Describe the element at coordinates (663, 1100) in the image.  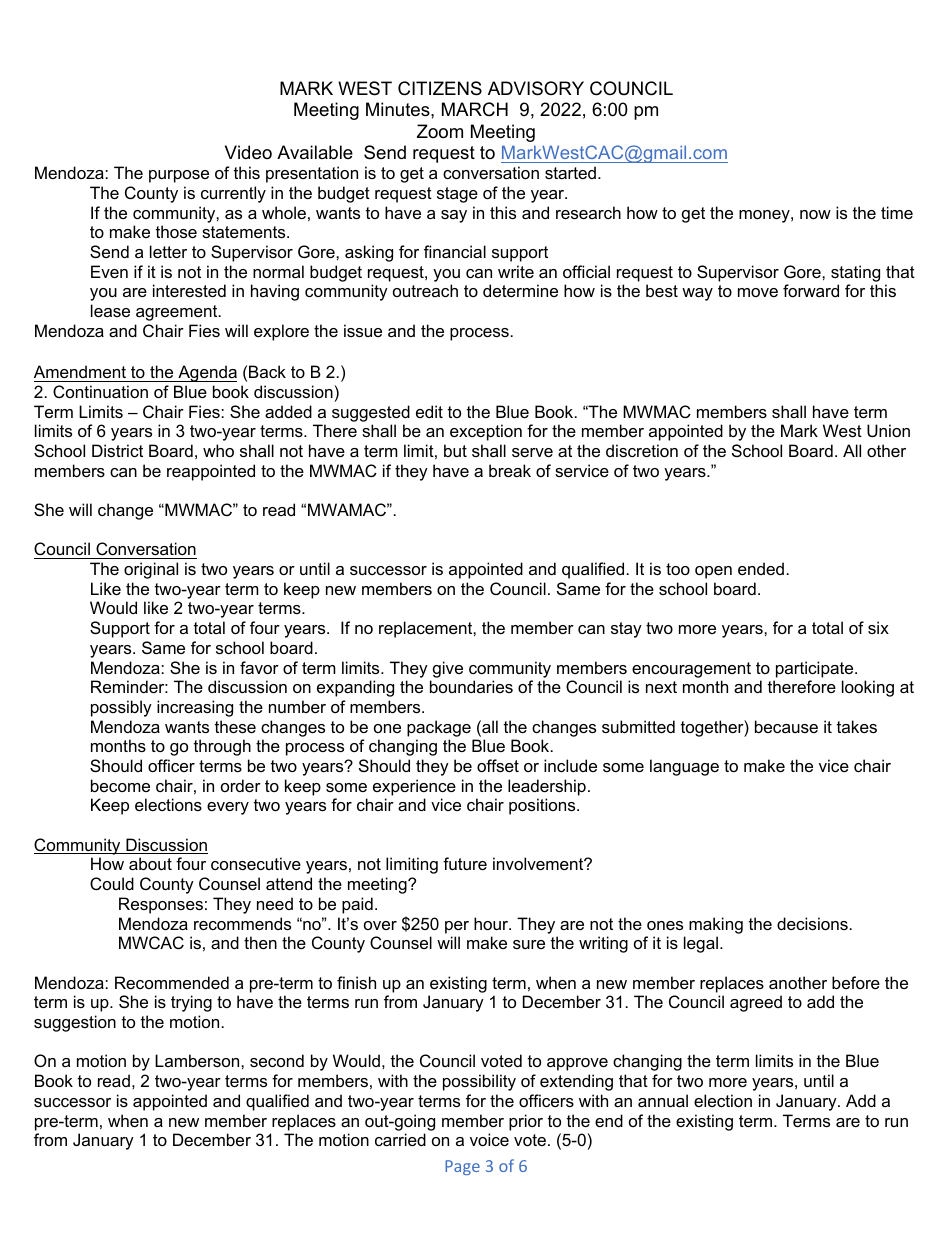
I see `annual` at that location.
